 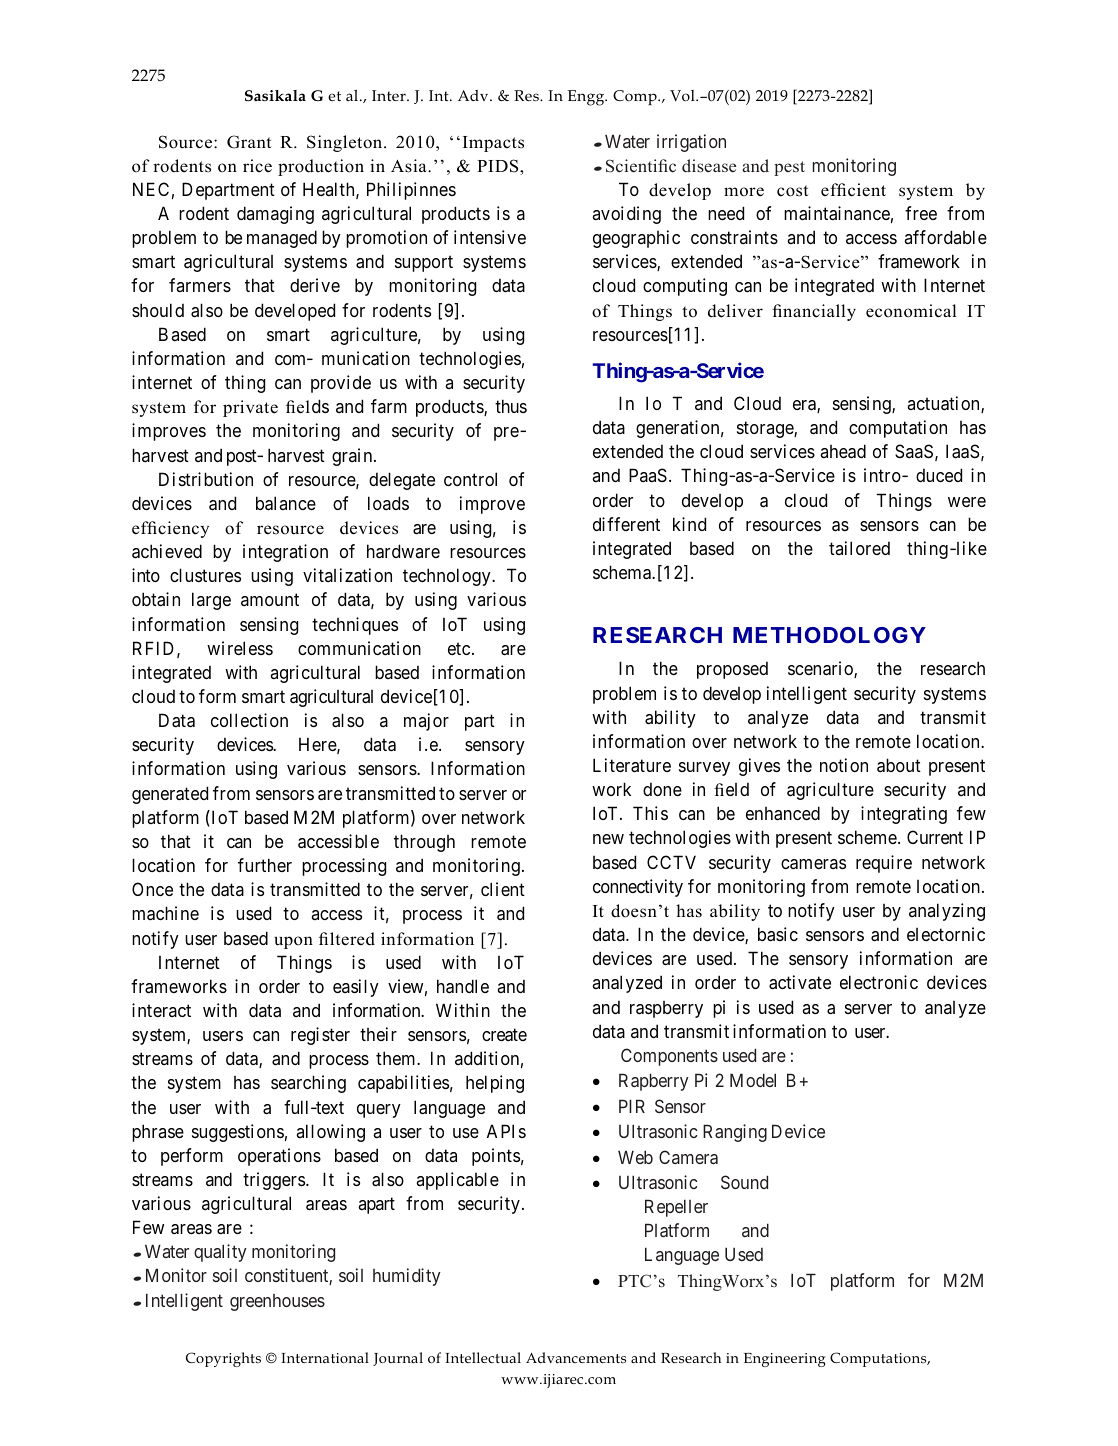 I want to click on rice, so click(x=257, y=166).
